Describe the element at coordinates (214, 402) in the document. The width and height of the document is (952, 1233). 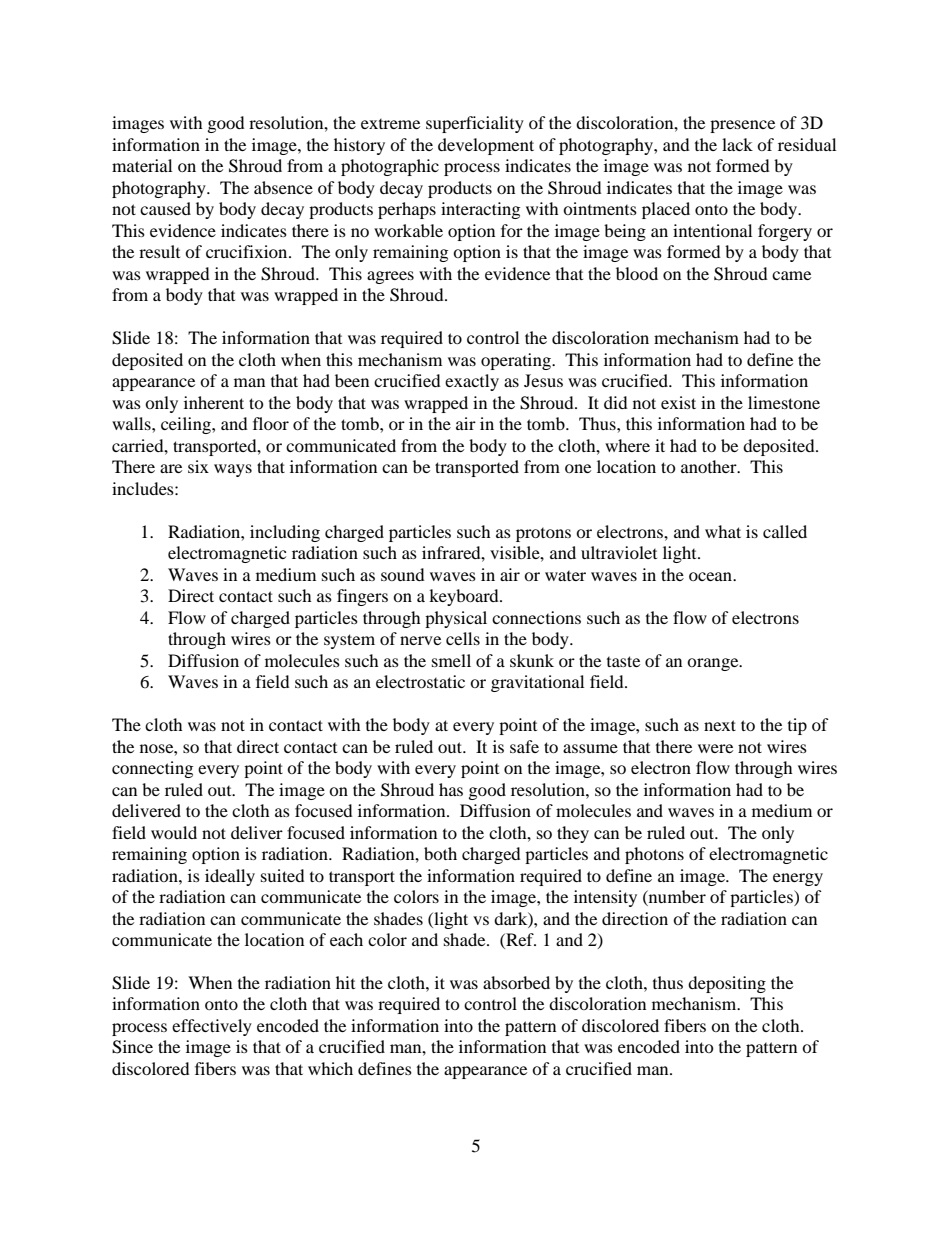
I see `inherent` at that location.
